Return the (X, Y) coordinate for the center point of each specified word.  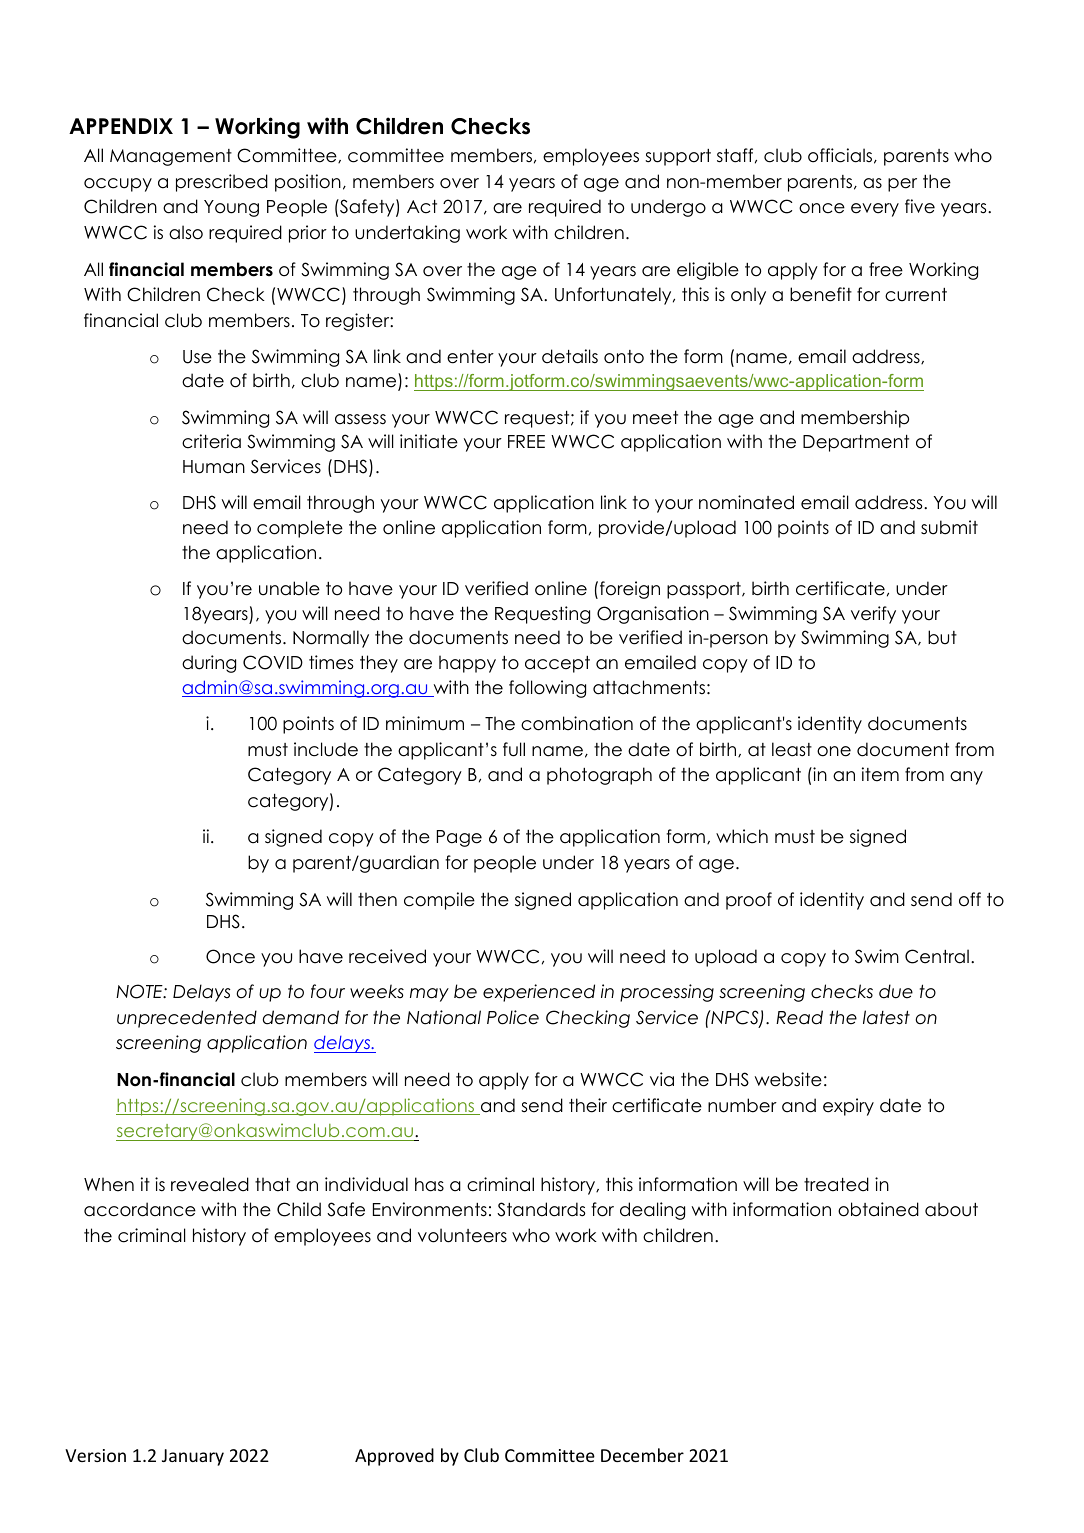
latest (886, 1017)
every (875, 210)
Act (422, 207)
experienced (539, 993)
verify (873, 615)
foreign (630, 590)
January (193, 1457)
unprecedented (187, 1019)
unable (289, 588)
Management (171, 157)
